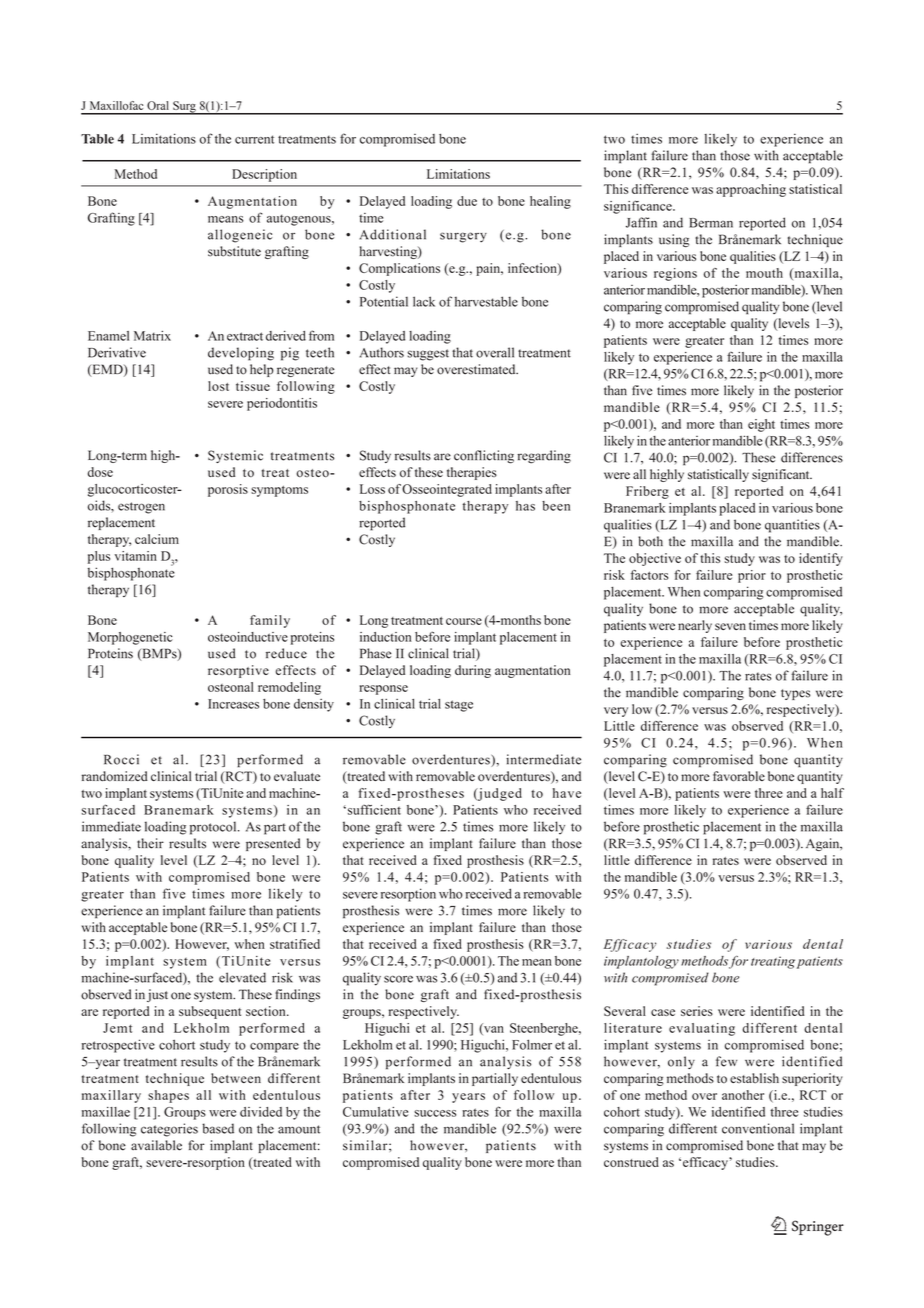 The image size is (924, 1308). I want to click on therapies, so click(472, 473).
